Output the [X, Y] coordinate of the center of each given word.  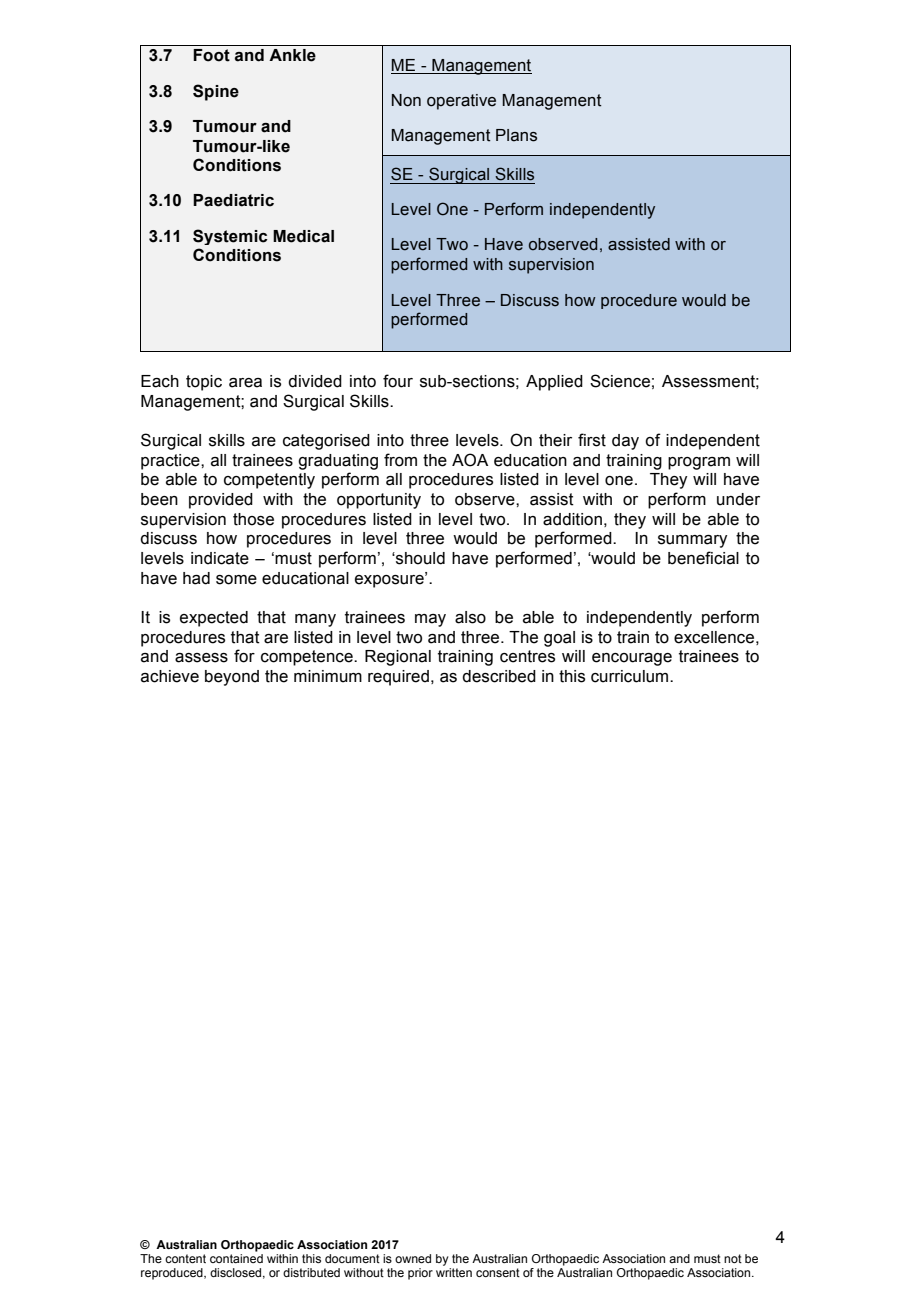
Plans [516, 135]
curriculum [631, 676]
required [398, 678]
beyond [232, 678]
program [699, 463]
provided [221, 501]
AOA [470, 460]
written [454, 1272]
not [733, 1258]
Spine [216, 92]
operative [461, 102]
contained [236, 1258]
